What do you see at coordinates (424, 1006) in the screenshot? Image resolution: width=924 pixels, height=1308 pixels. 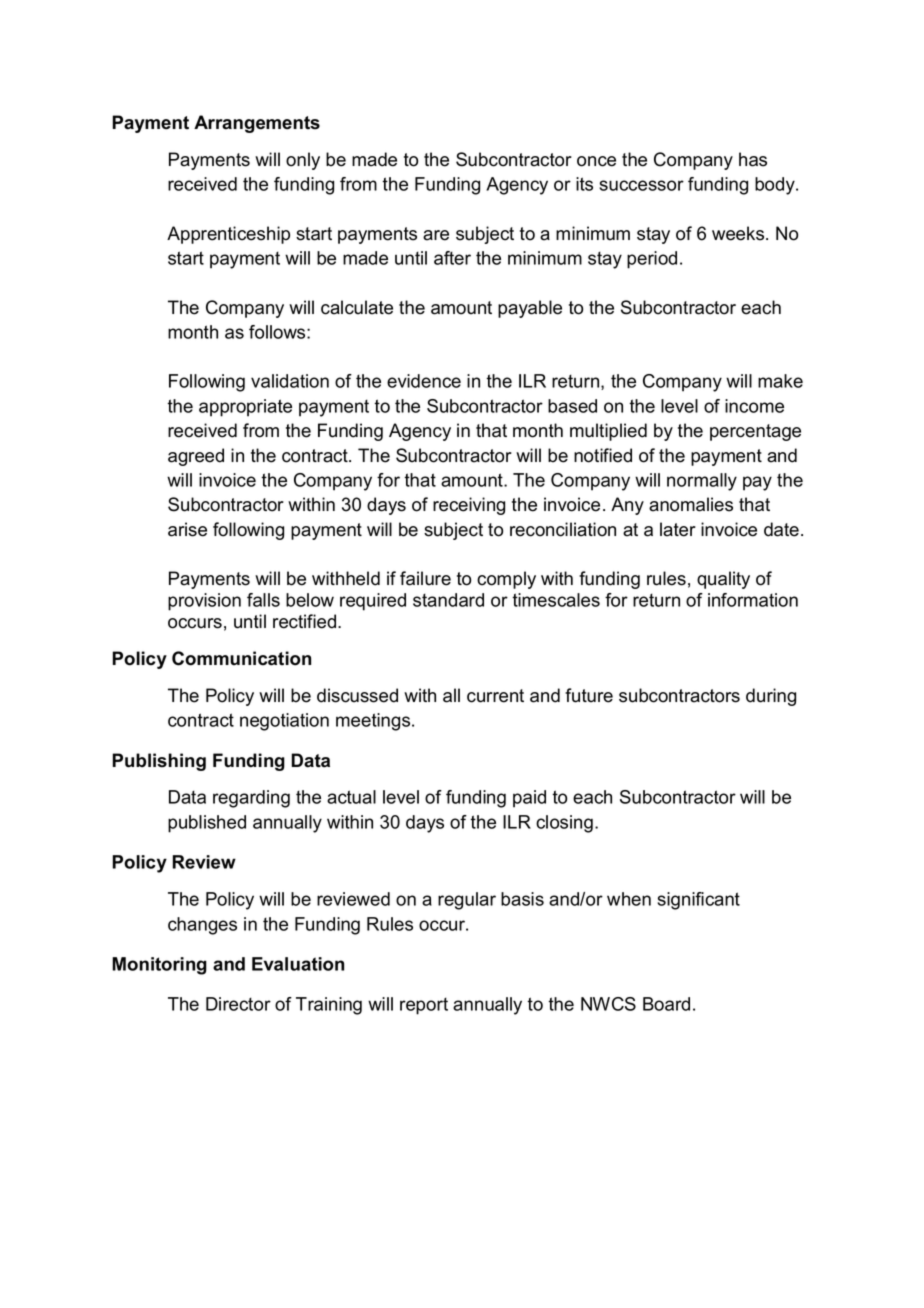 I see `report` at bounding box center [424, 1006].
